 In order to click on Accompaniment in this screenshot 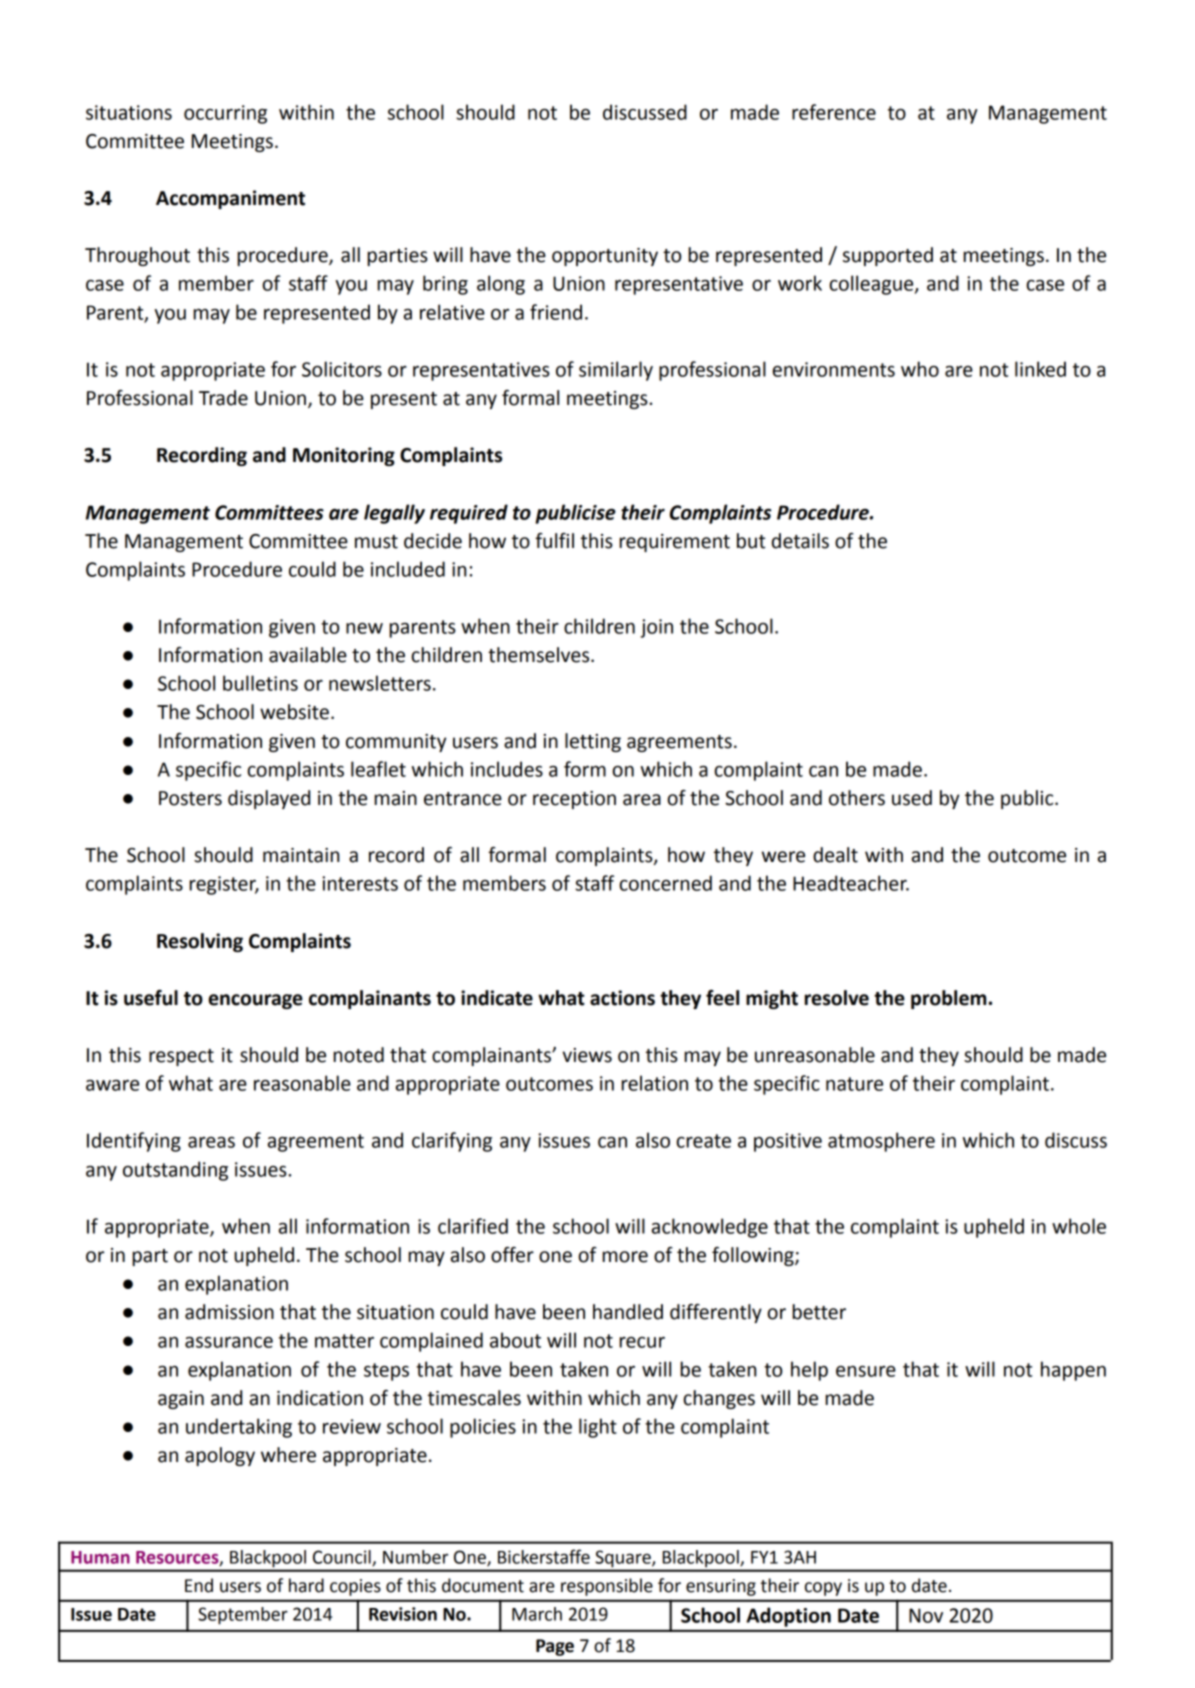, I will do `click(230, 199)`.
